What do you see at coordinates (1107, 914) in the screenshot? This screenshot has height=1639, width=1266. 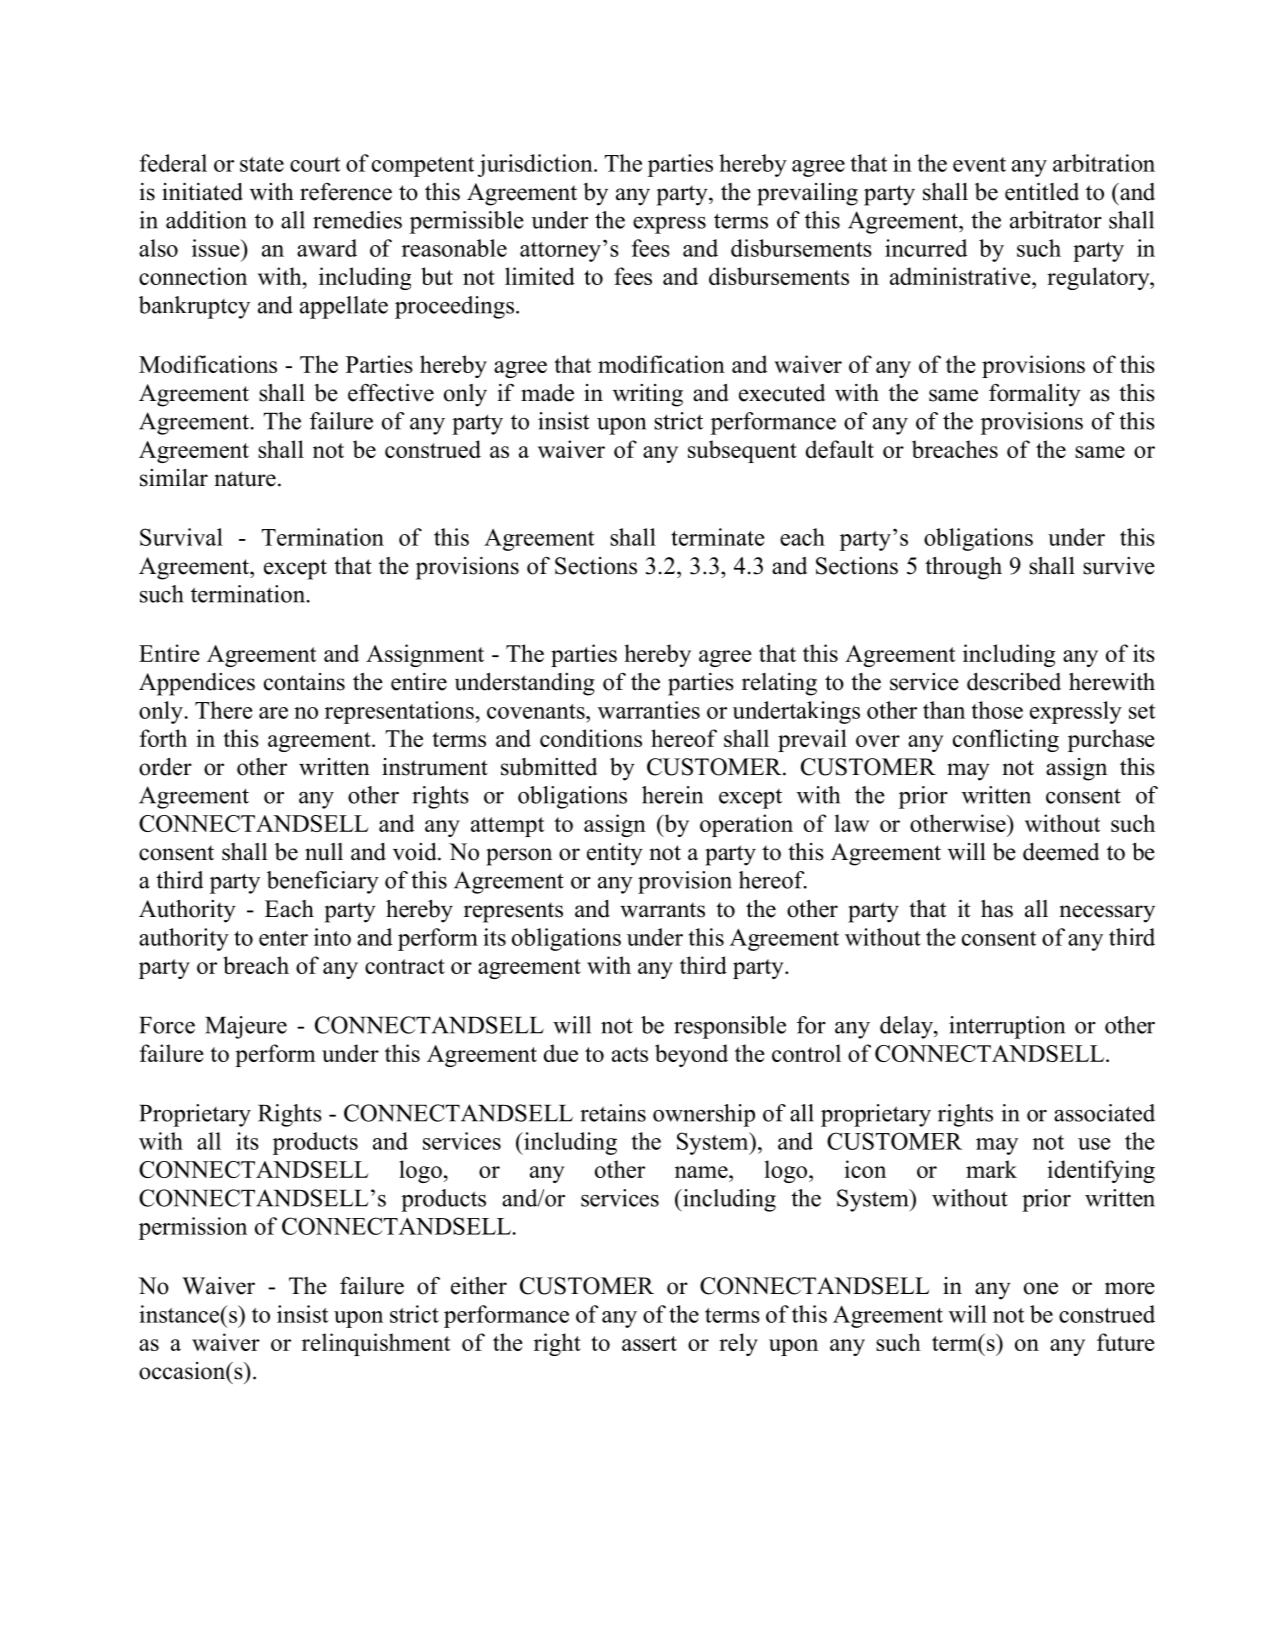 I see `necessary` at bounding box center [1107, 914].
